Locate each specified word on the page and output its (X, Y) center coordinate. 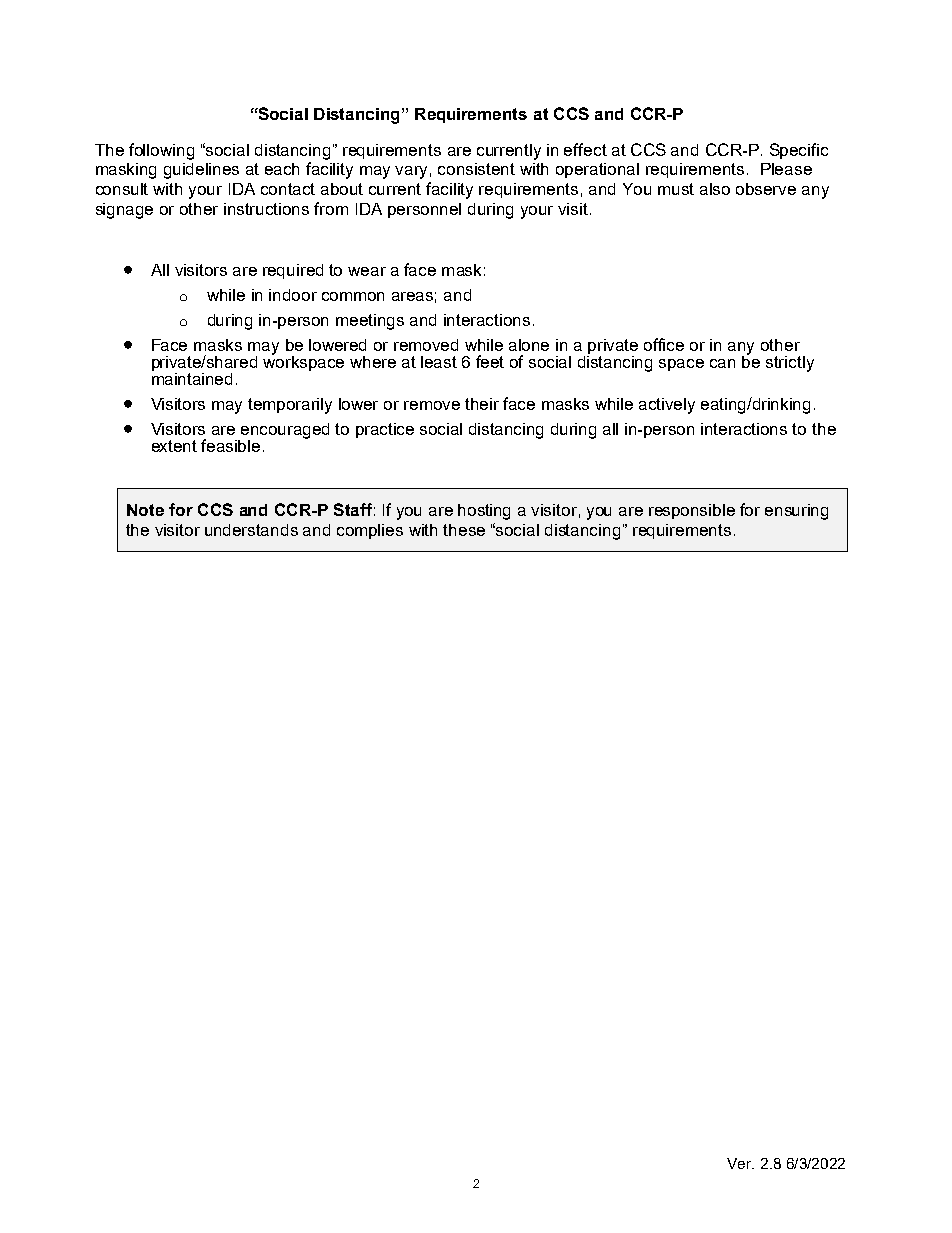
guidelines (201, 171)
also (715, 189)
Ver (740, 1163)
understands (251, 530)
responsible (692, 511)
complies (370, 531)
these (464, 530)
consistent (476, 169)
